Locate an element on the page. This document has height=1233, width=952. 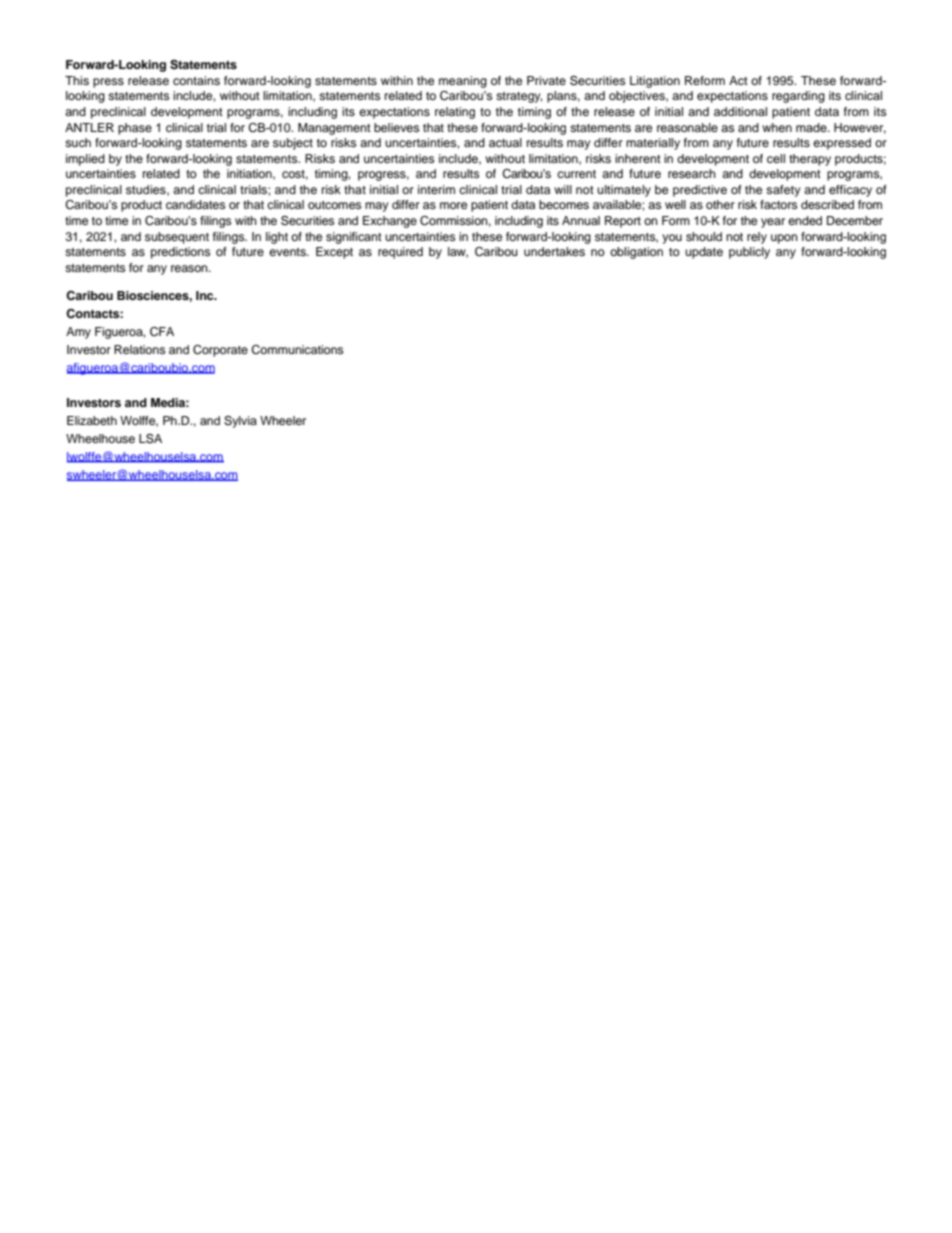
contains is located at coordinates (196, 80).
